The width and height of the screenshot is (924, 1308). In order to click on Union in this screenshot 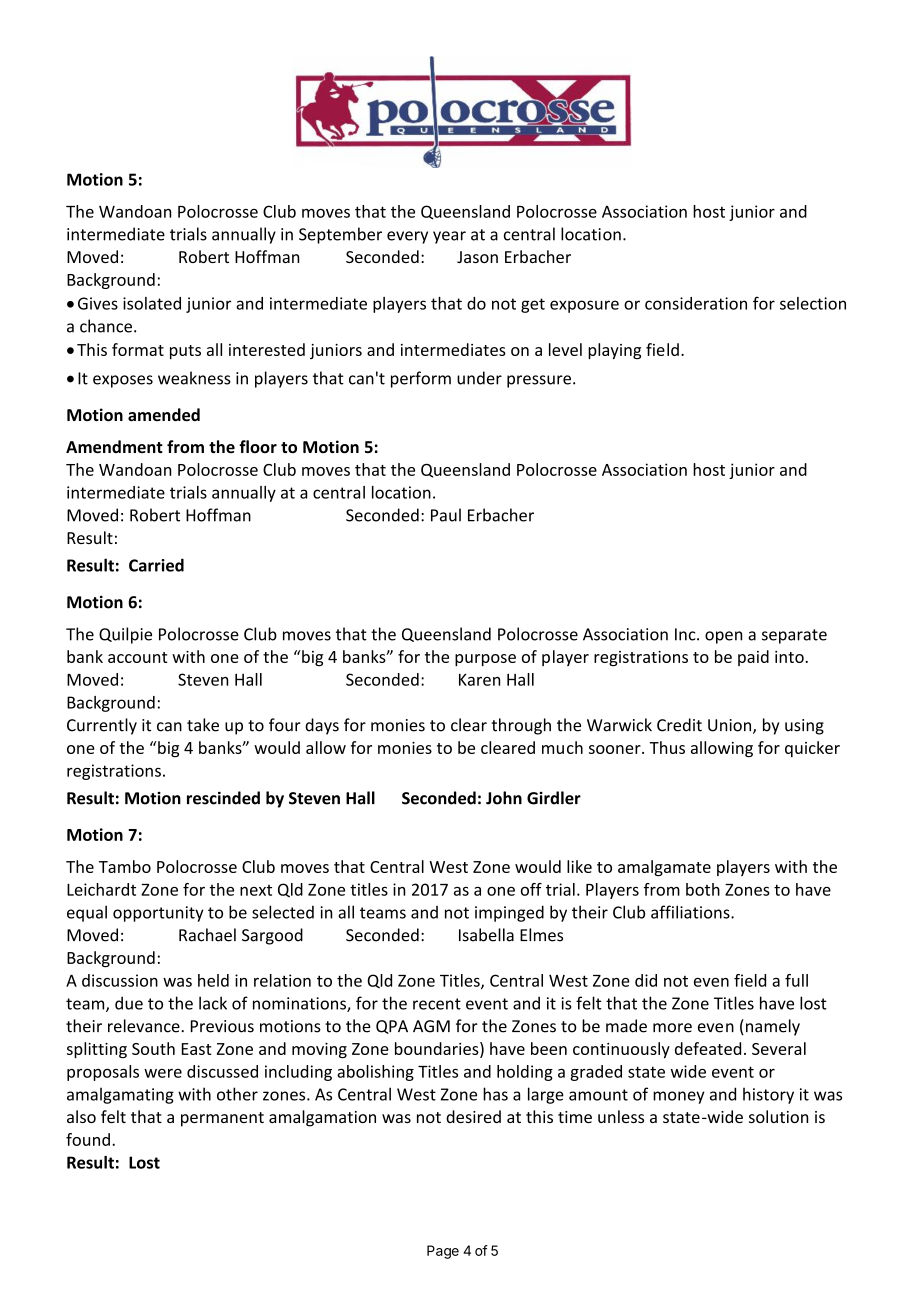, I will do `click(731, 726)`.
